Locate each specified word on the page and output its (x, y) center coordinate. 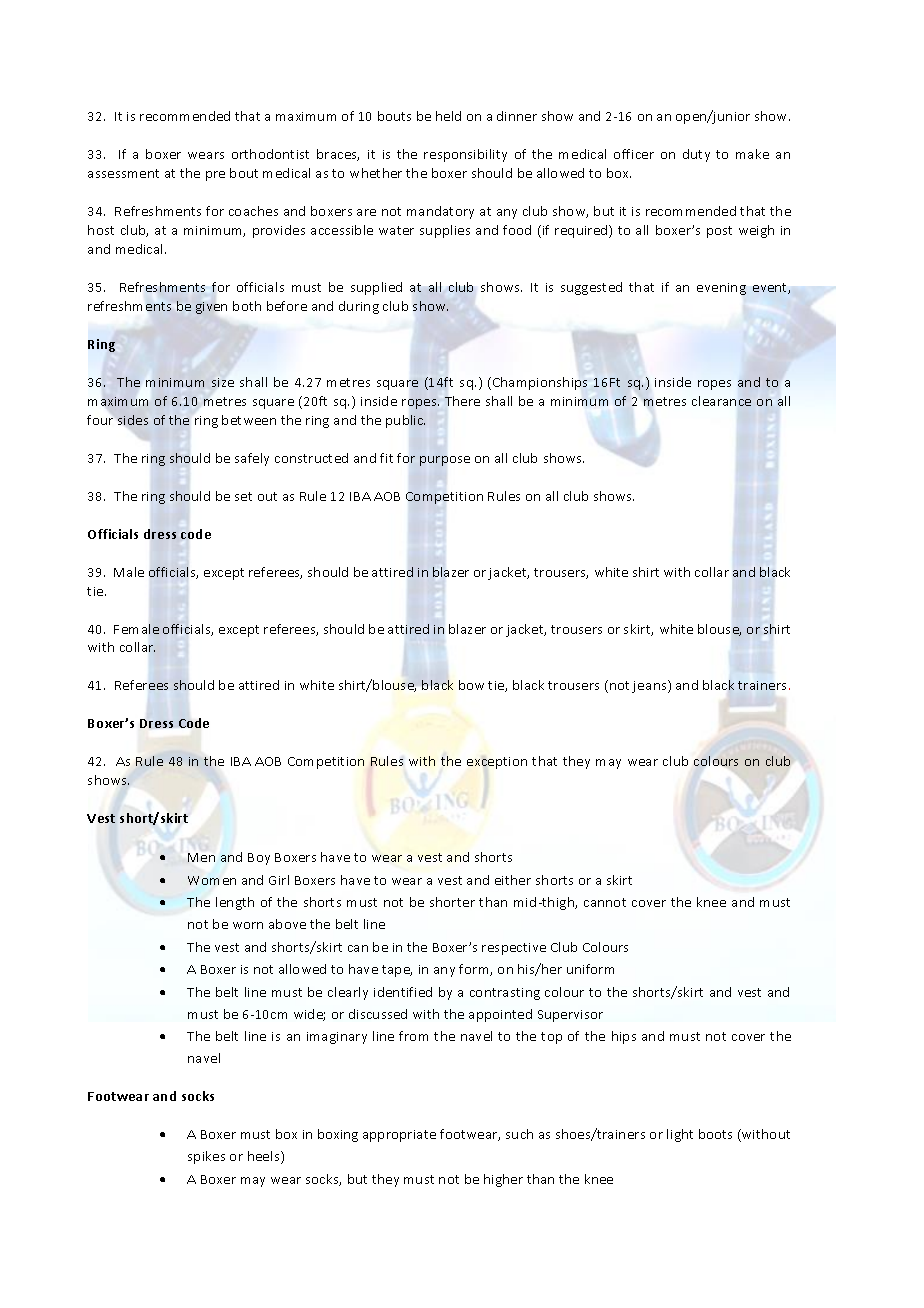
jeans (650, 686)
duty (696, 155)
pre (215, 176)
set (243, 496)
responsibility (465, 155)
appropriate (399, 1136)
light (680, 1135)
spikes (206, 1157)
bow (471, 685)
